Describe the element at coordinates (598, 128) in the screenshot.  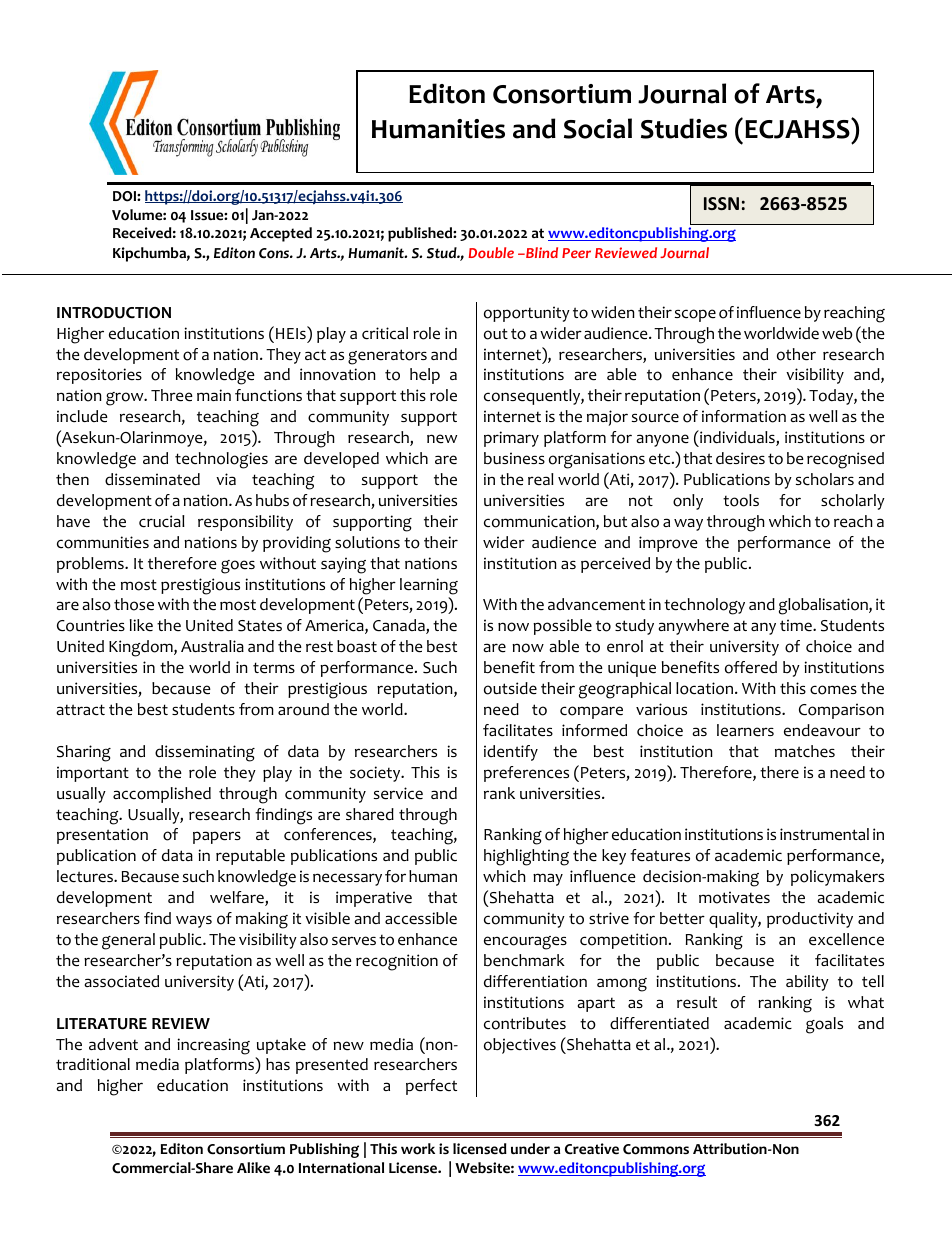
I see `Social` at that location.
